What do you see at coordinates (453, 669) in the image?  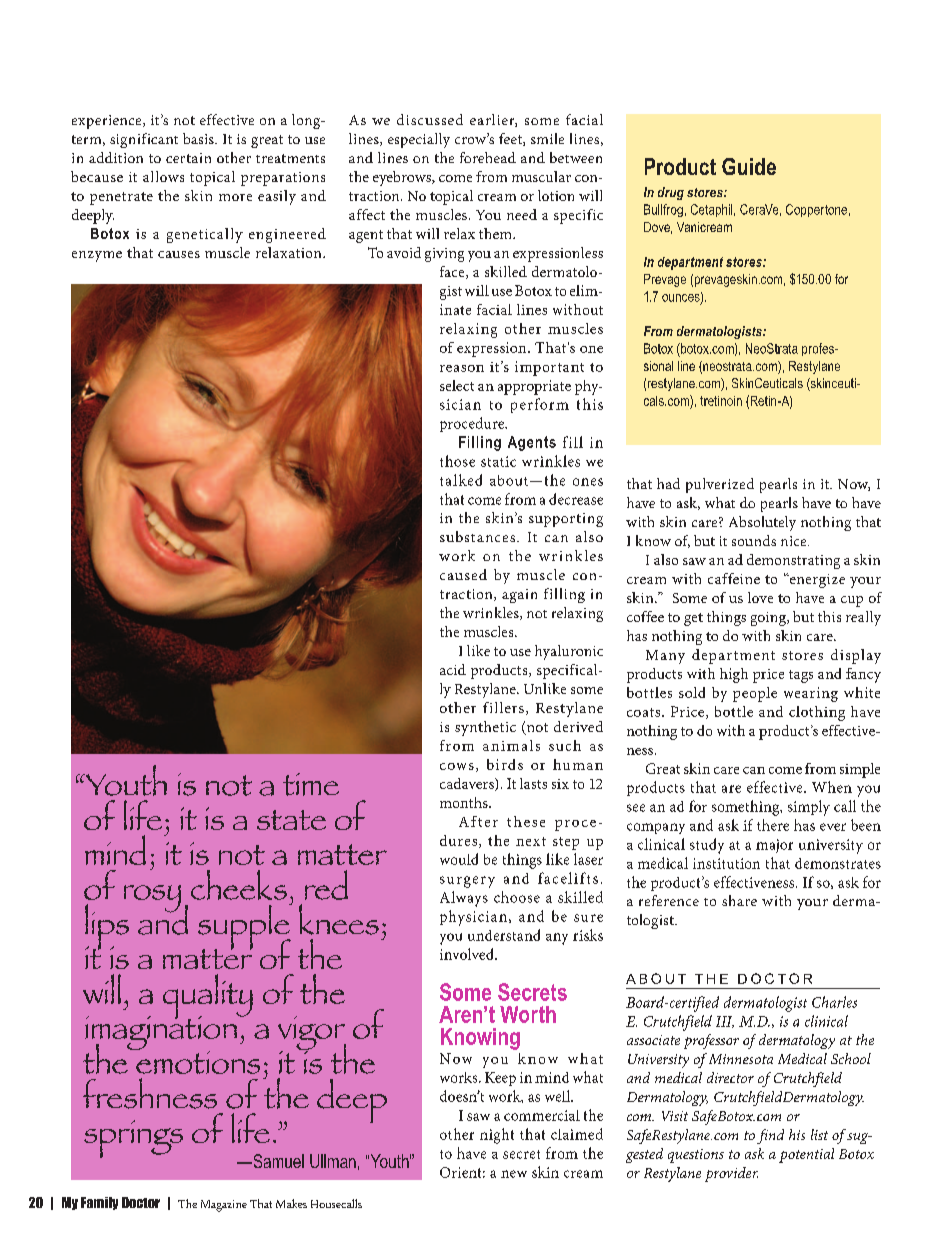 I see `acid` at bounding box center [453, 669].
